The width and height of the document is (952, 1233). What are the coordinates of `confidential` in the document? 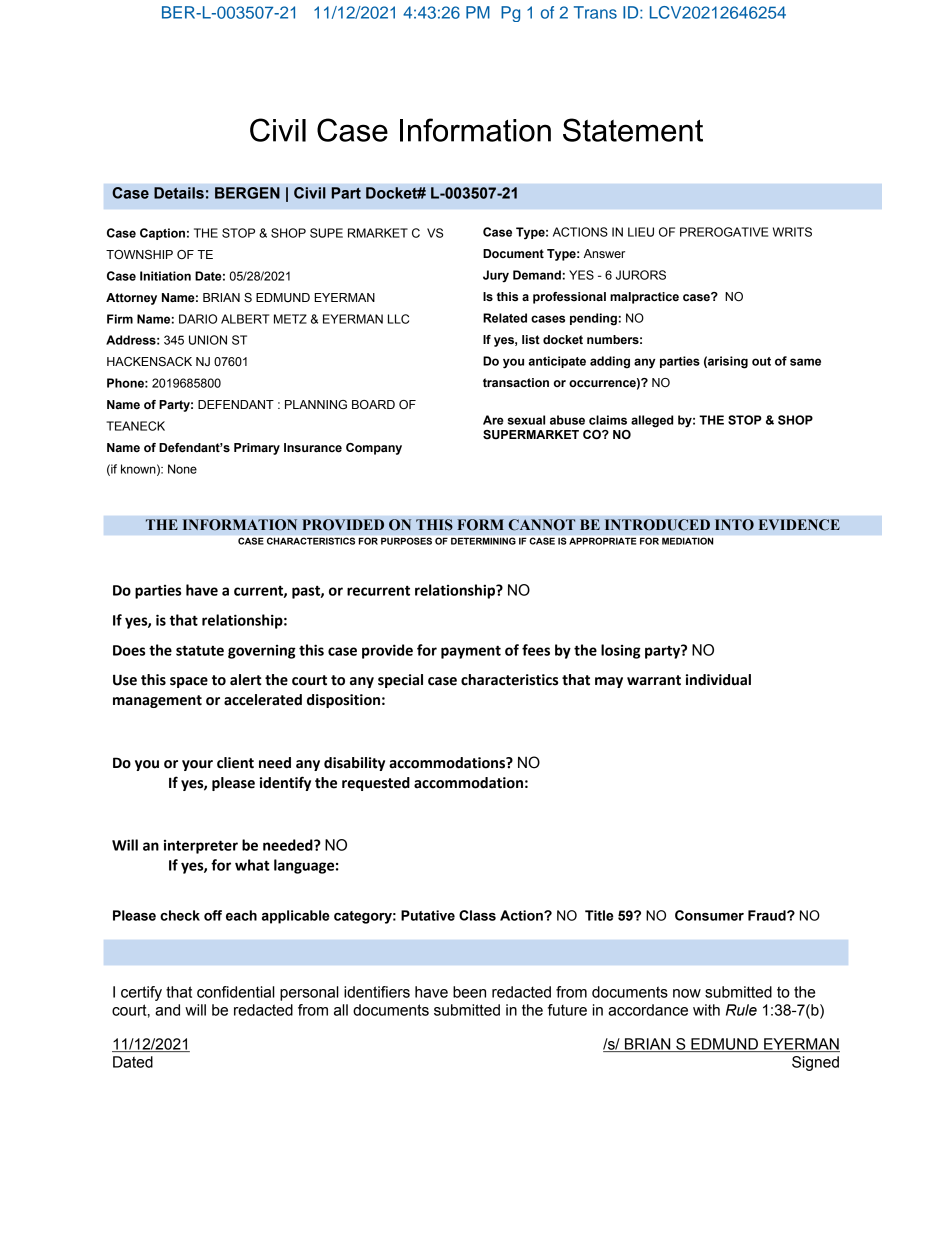 It's located at (236, 992).
